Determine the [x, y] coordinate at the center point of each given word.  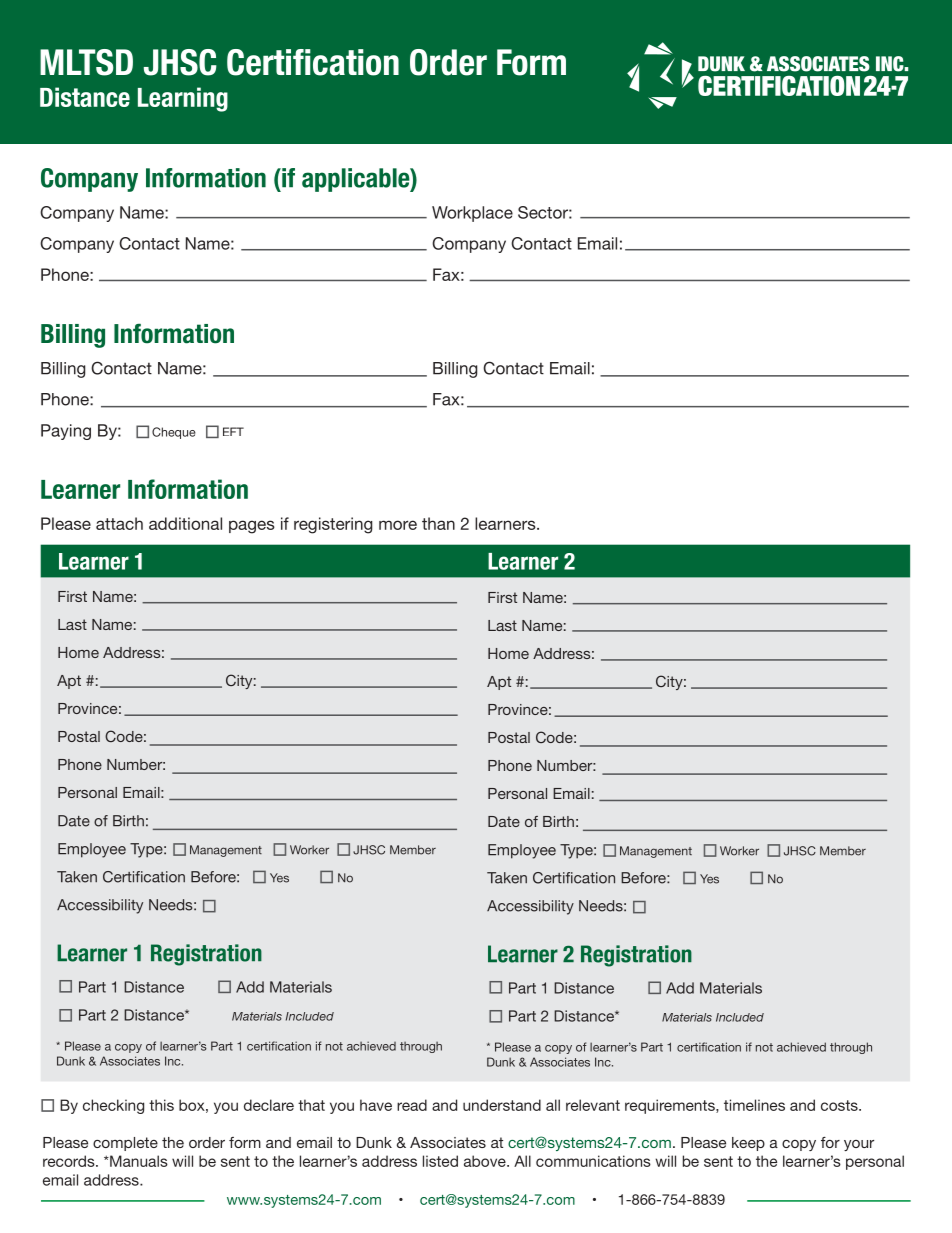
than [438, 523]
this [161, 1105]
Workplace [472, 214]
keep [748, 1144]
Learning [183, 99]
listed [440, 1161]
